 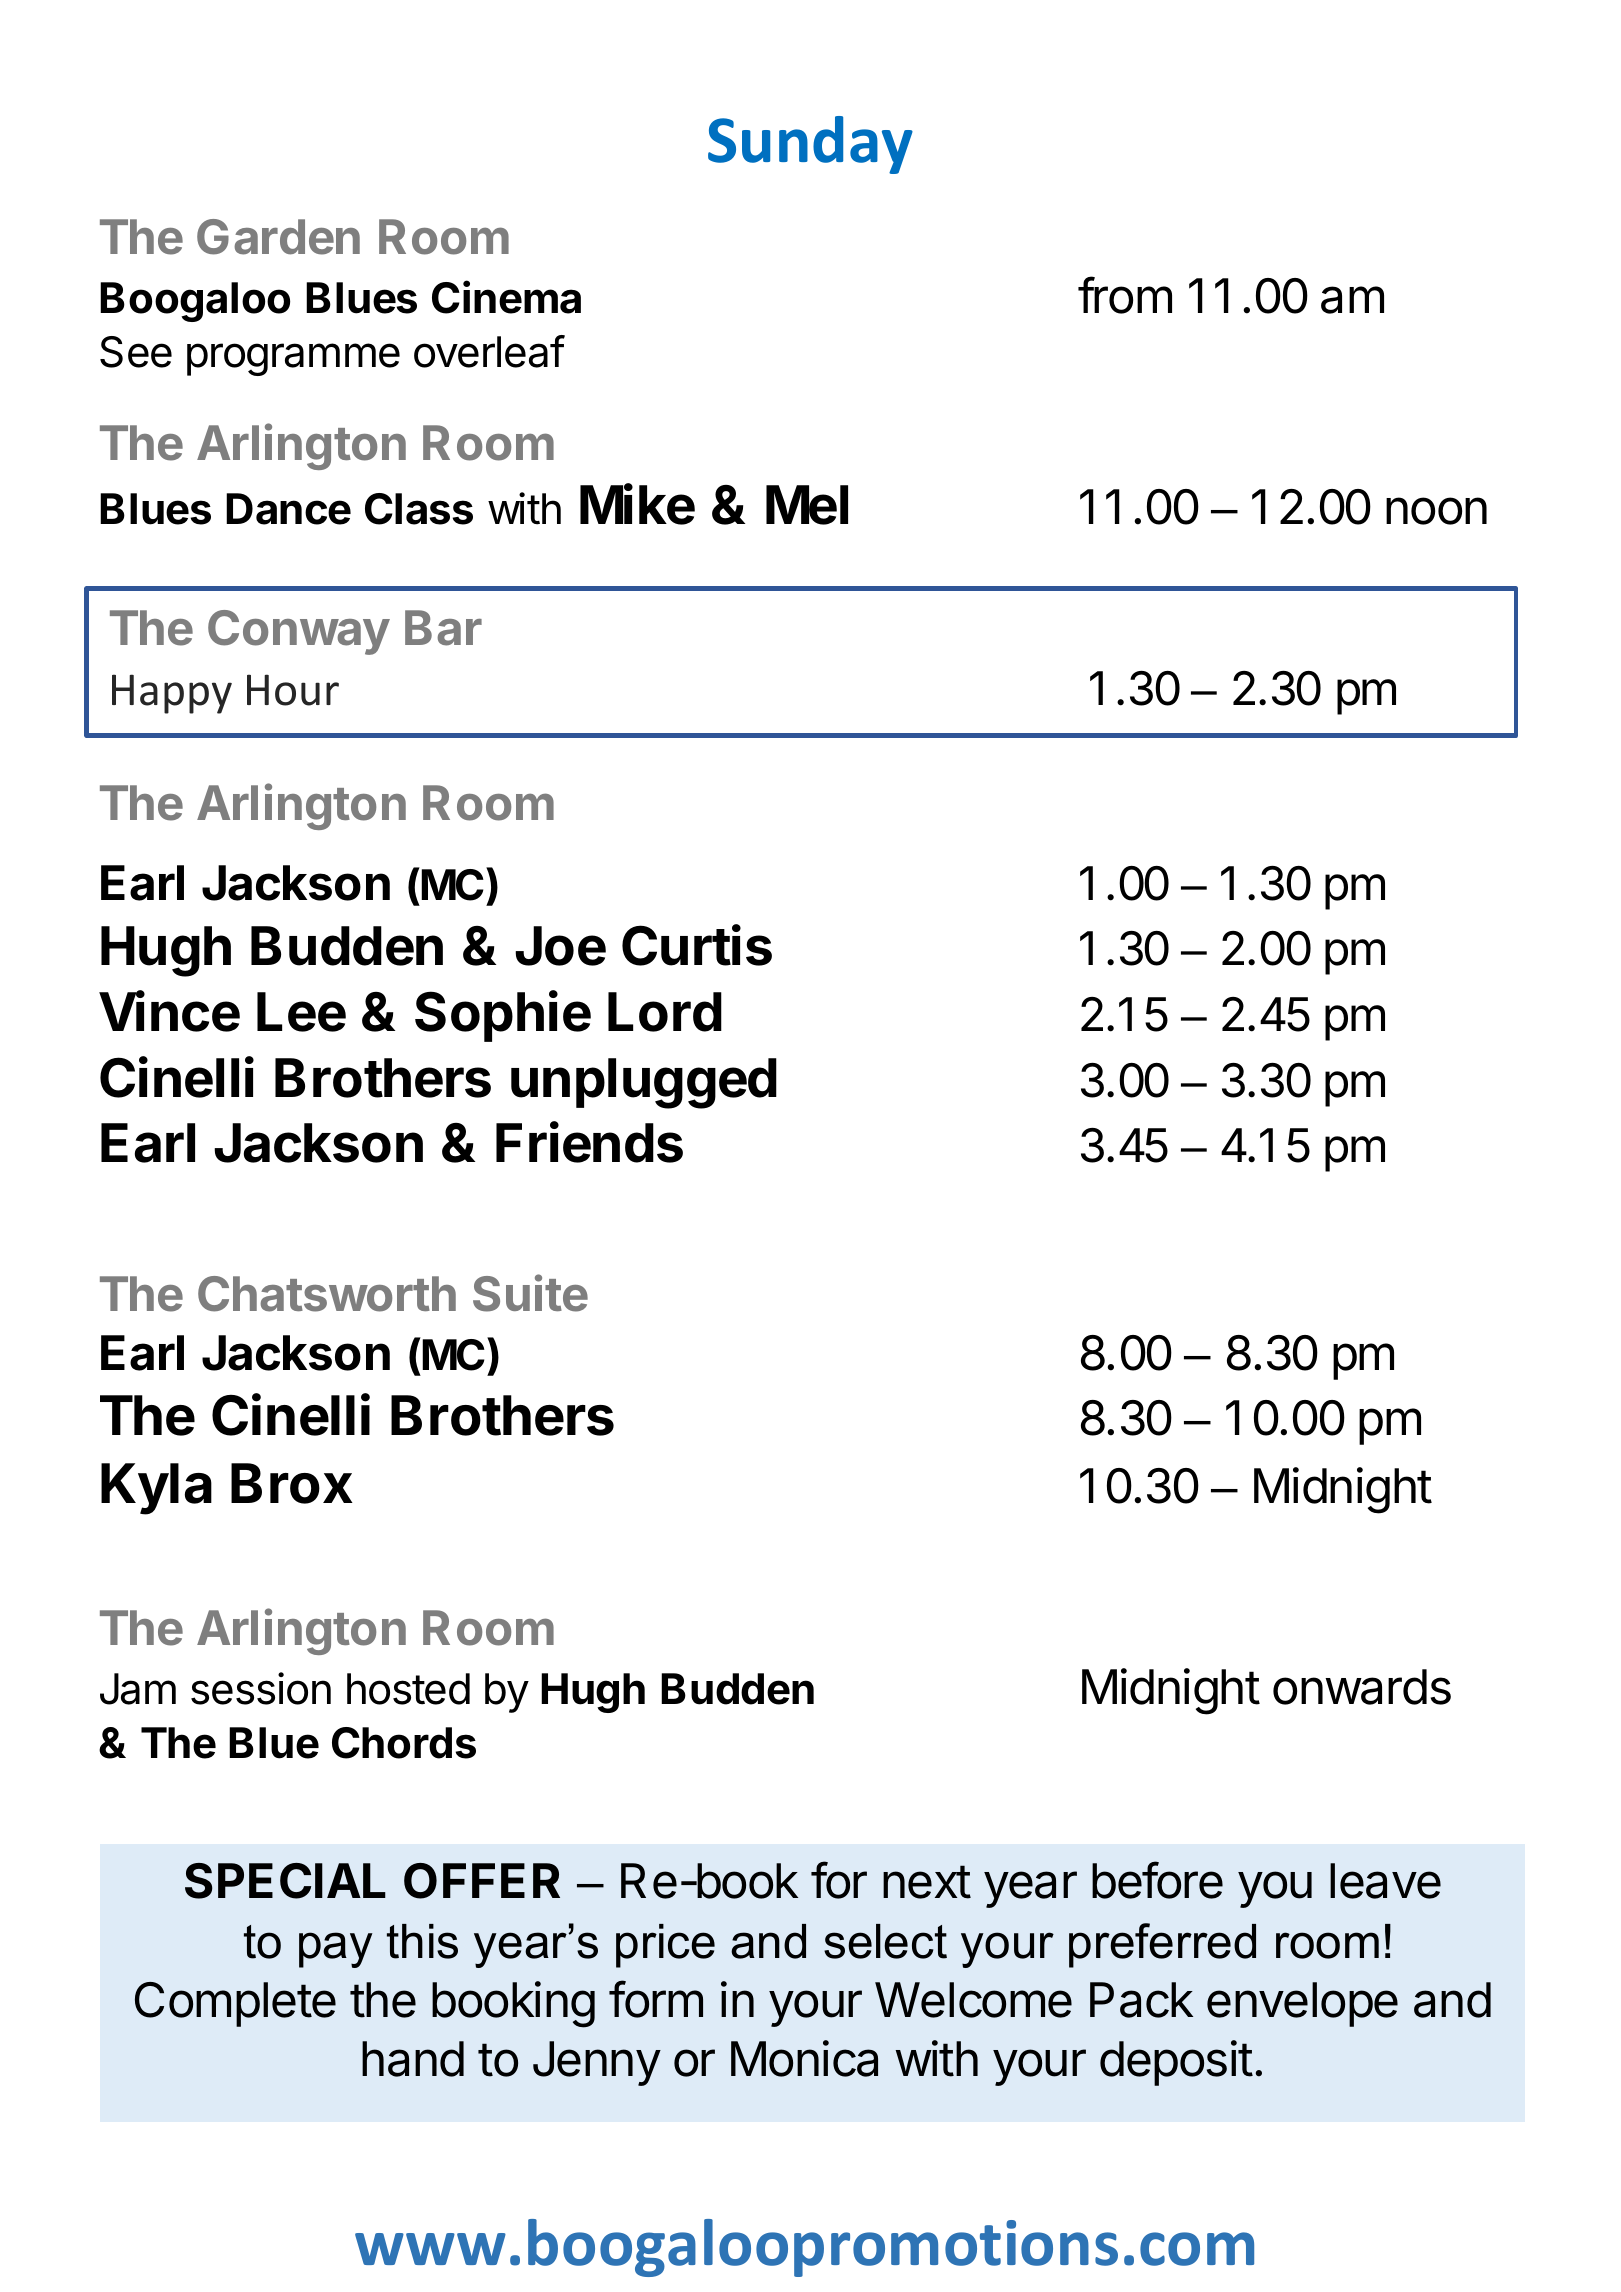 What do you see at coordinates (1125, 295) in the page?
I see `from` at bounding box center [1125, 295].
